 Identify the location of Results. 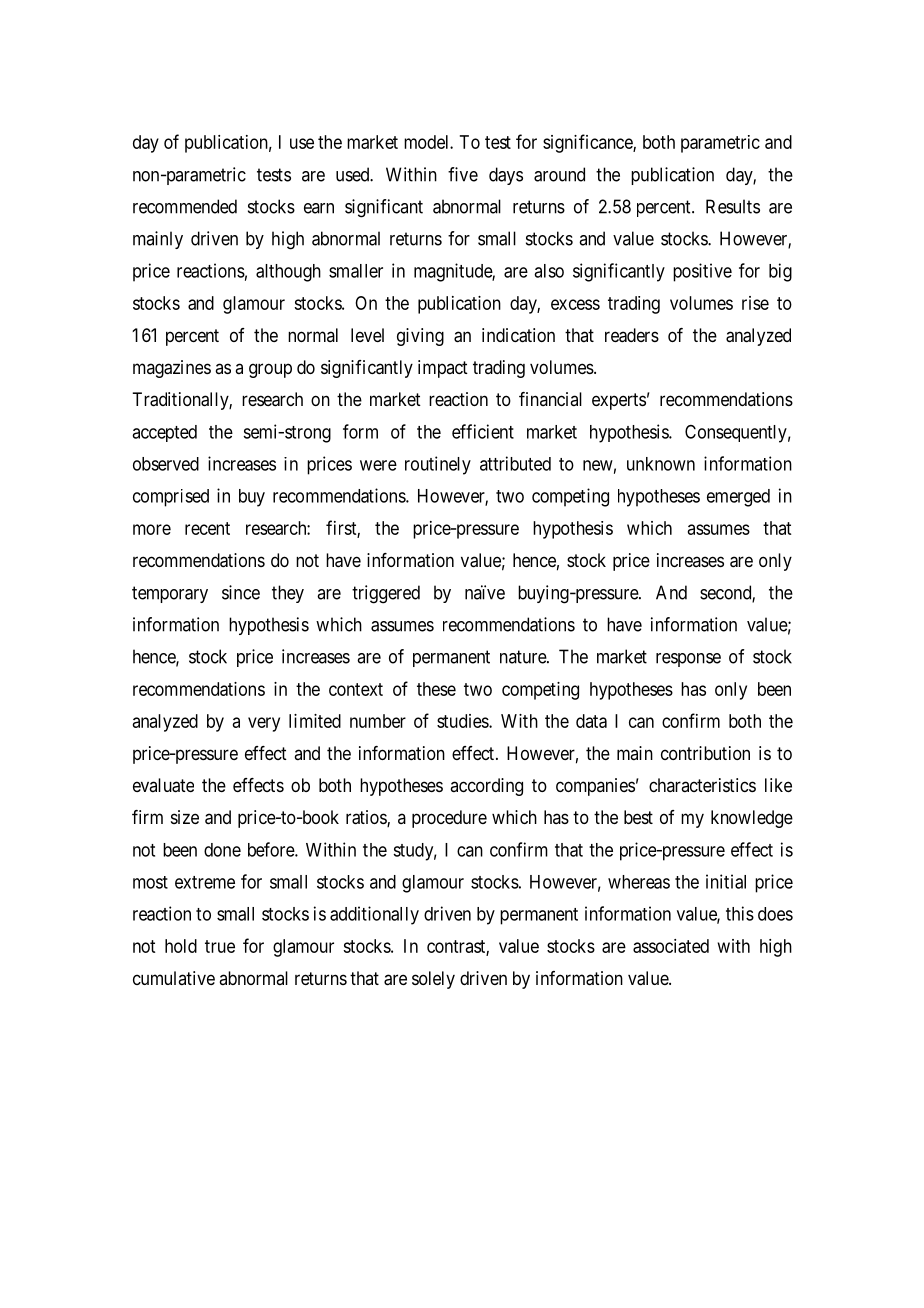
(733, 206).
